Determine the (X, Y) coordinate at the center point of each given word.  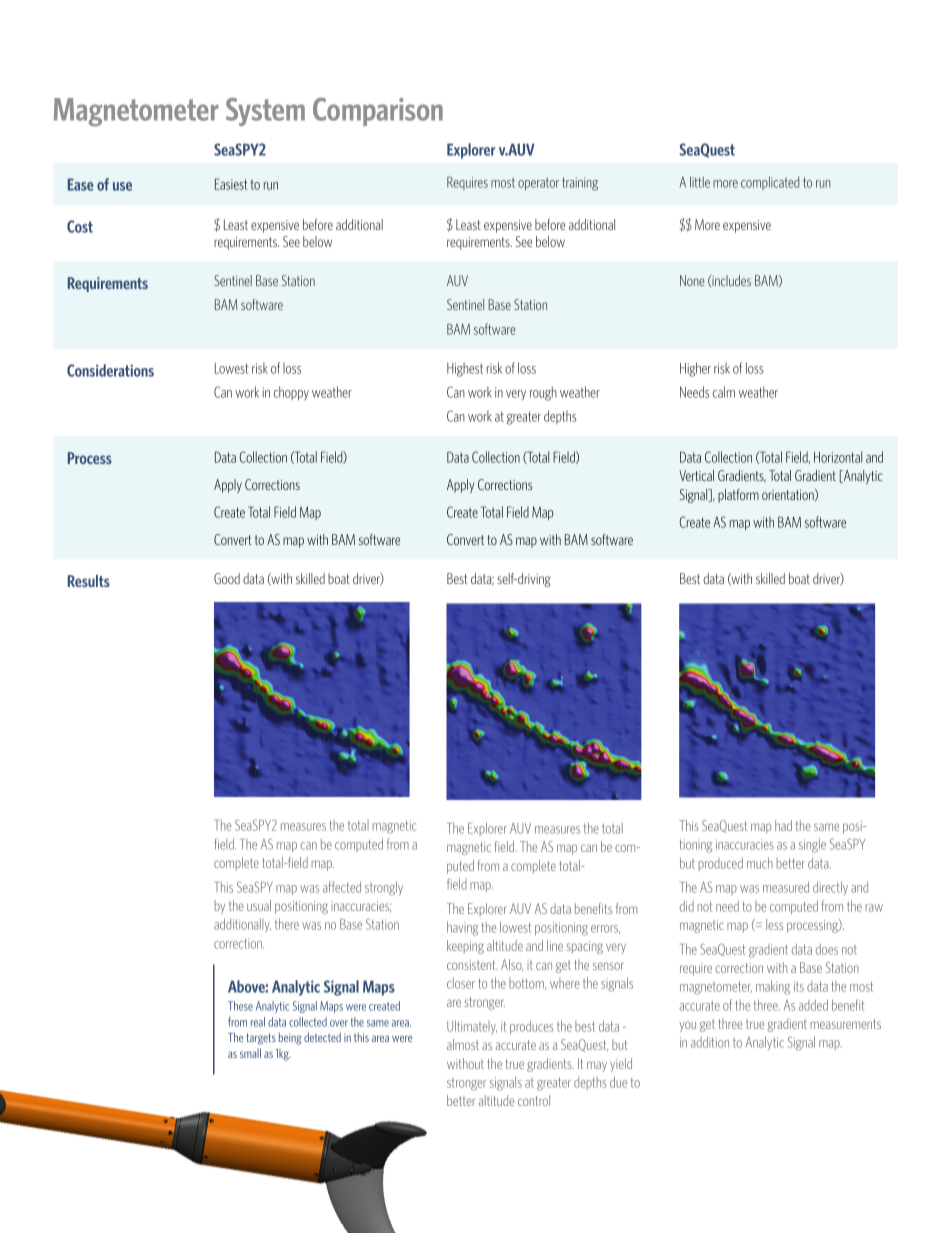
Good (227, 578)
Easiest (231, 184)
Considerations (110, 370)
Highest (465, 369)
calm (724, 392)
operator (538, 184)
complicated (770, 183)
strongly (384, 888)
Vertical (696, 475)
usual (259, 905)
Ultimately (472, 1027)
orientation (789, 495)
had (783, 825)
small (250, 1053)
